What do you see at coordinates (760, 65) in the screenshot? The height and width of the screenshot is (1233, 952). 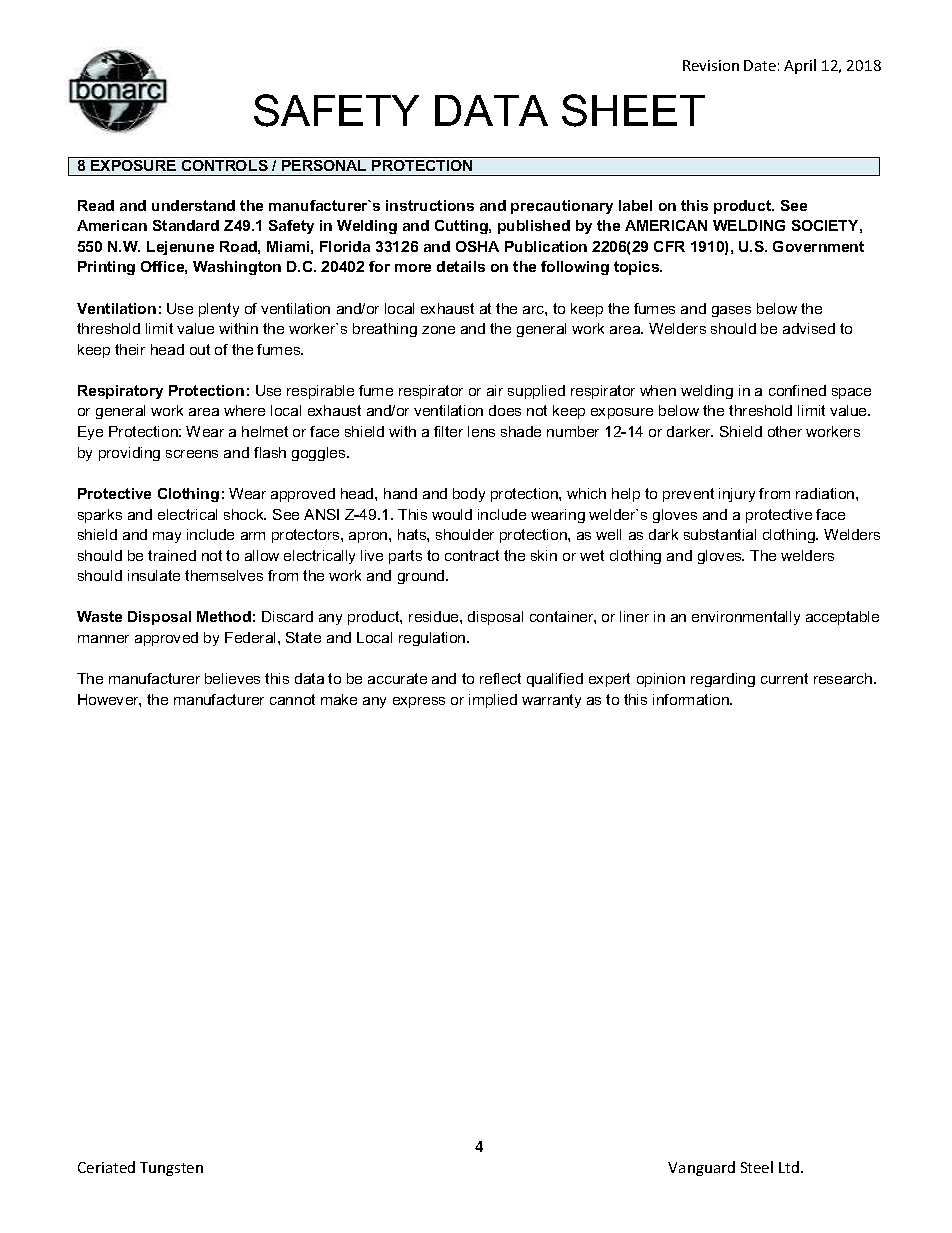 I see `Date` at bounding box center [760, 65].
